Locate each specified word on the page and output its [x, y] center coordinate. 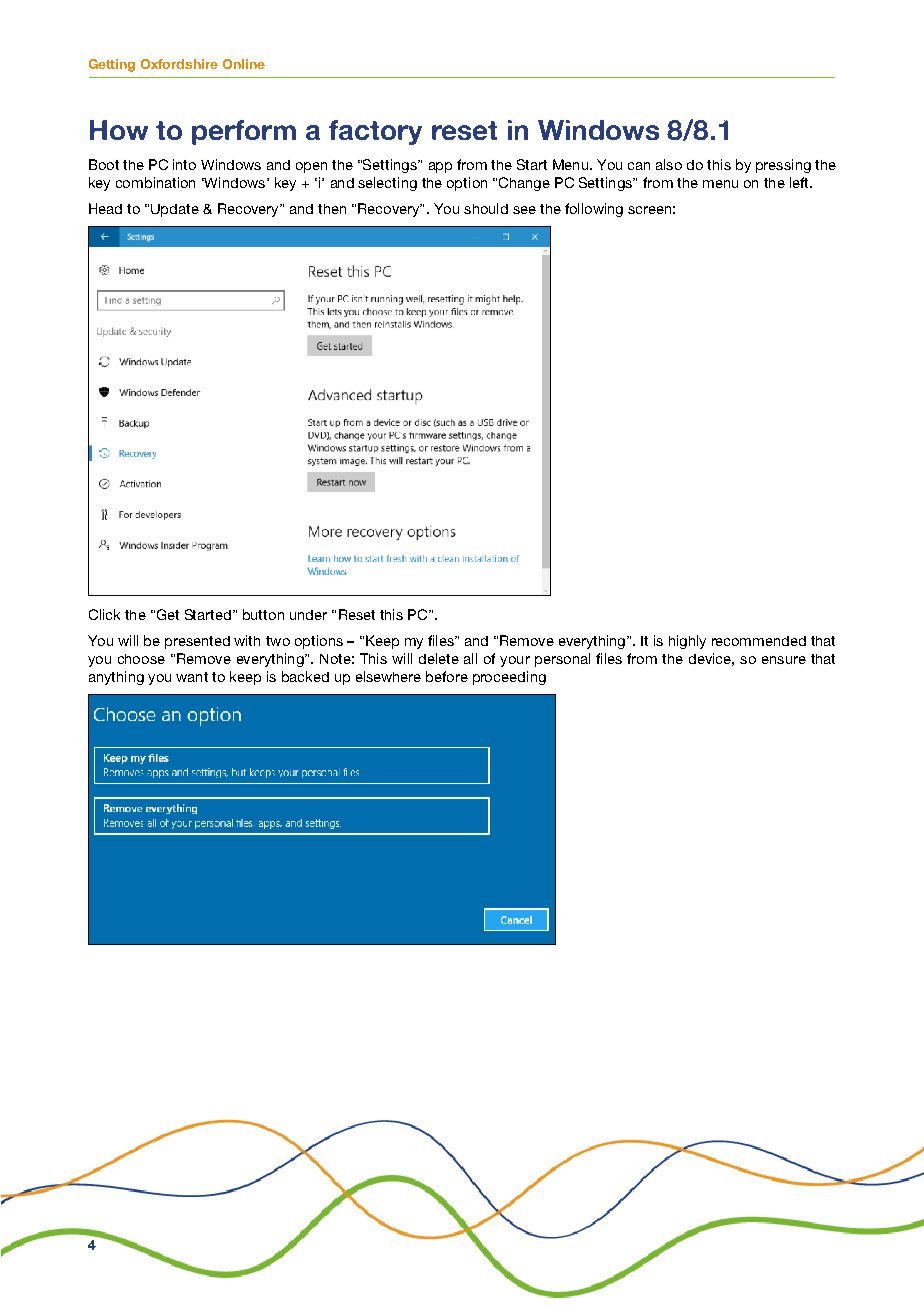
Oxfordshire [179, 64]
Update [175, 210]
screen [649, 210]
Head [105, 208]
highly [687, 642]
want [192, 677]
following [594, 210]
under [308, 615]
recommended [759, 641]
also [669, 164]
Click [104, 614]
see [524, 210]
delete [439, 658]
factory [375, 132]
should [486, 208]
